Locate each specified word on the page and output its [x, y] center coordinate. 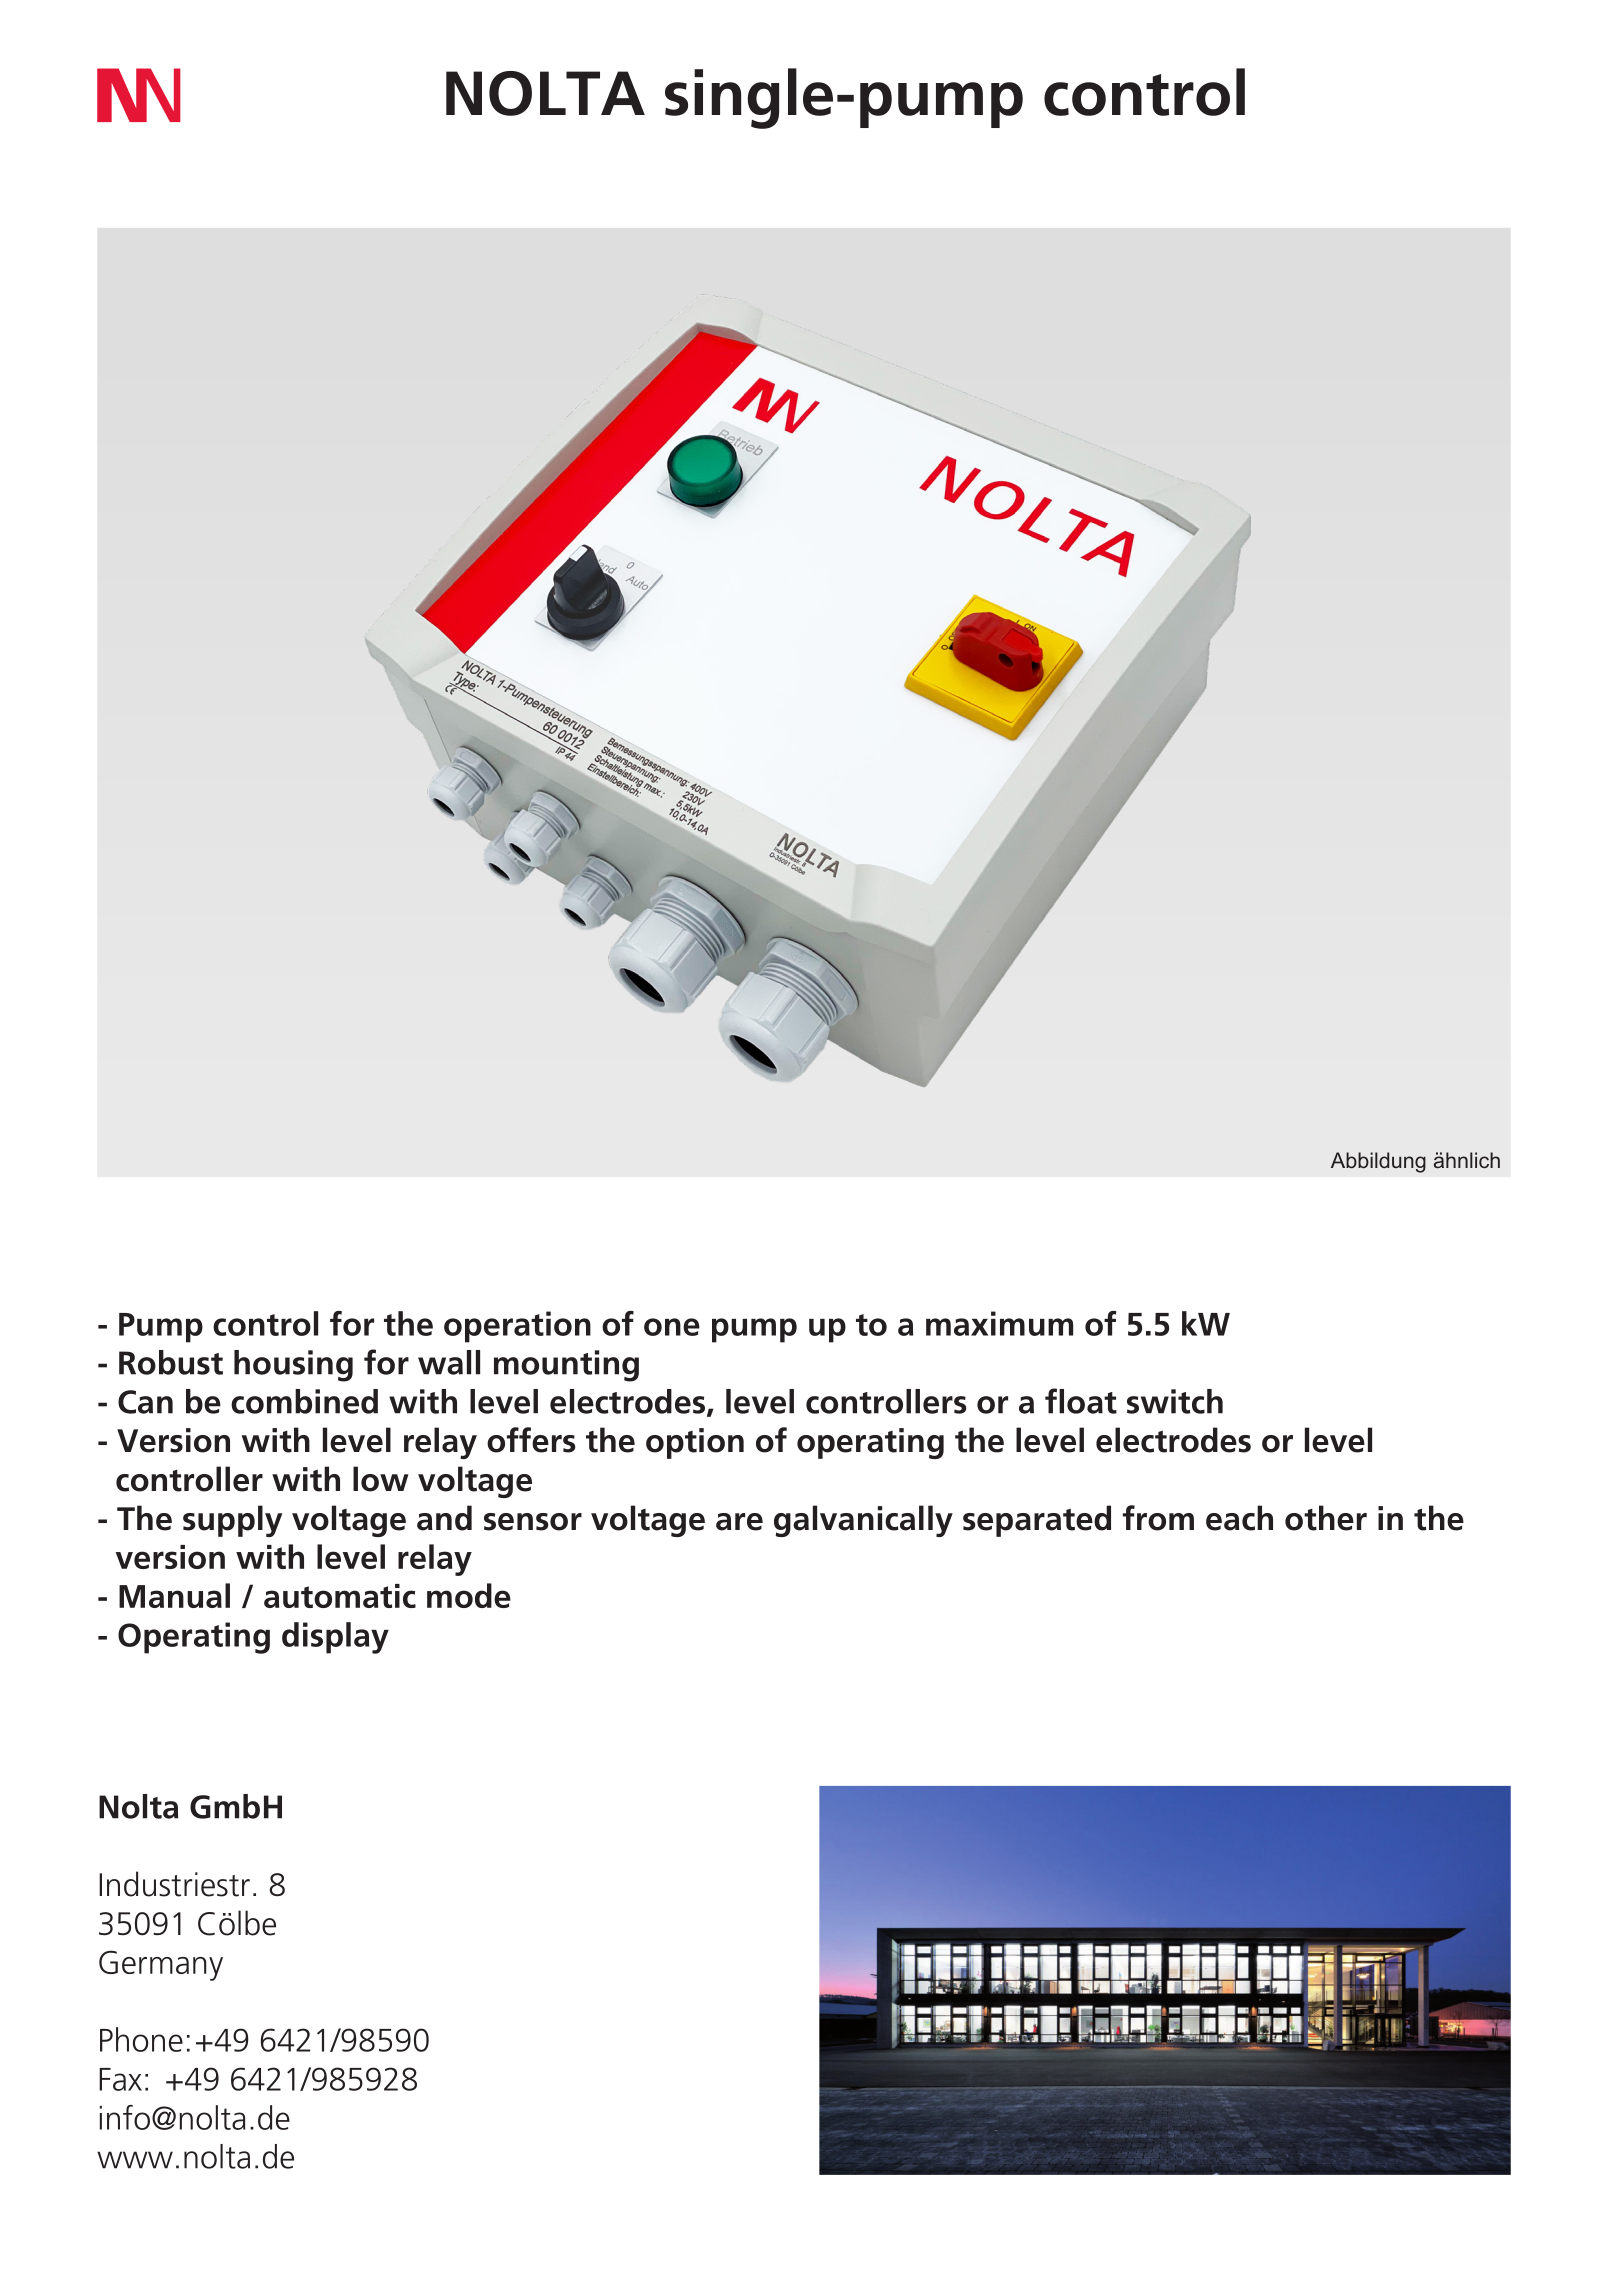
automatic [340, 1596]
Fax [120, 2079]
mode [469, 1595]
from [1158, 1518]
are [739, 1522]
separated [1037, 1521]
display [335, 1638]
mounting [566, 1366]
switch [1175, 1401]
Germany [161, 1965]
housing [293, 1366]
